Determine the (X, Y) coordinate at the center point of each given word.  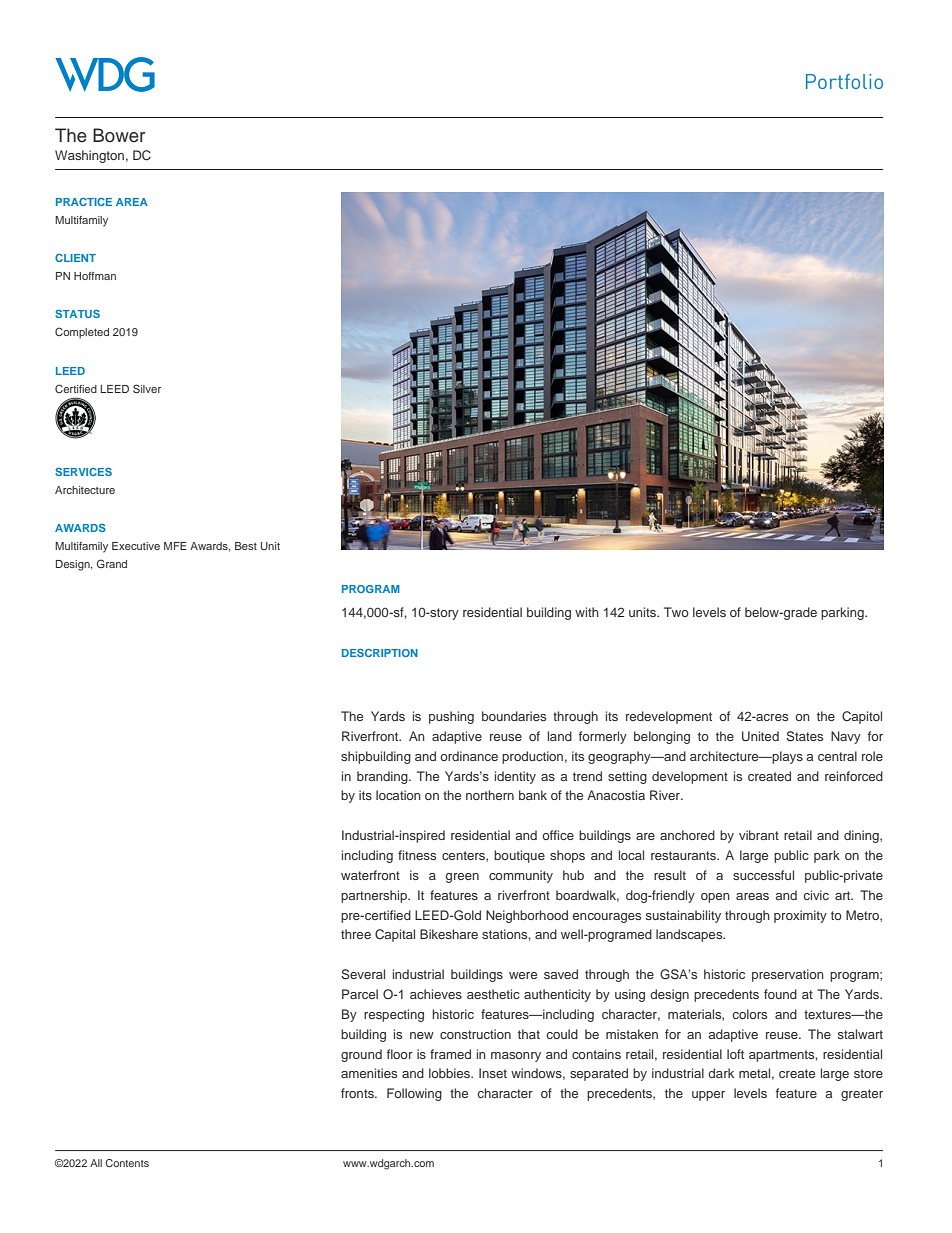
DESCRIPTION (380, 653)
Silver (147, 388)
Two (676, 612)
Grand (112, 563)
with (587, 612)
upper (708, 1096)
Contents (127, 1163)
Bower (119, 135)
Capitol (862, 717)
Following (414, 1094)
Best (246, 546)
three (356, 934)
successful (763, 875)
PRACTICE (84, 202)
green (462, 878)
